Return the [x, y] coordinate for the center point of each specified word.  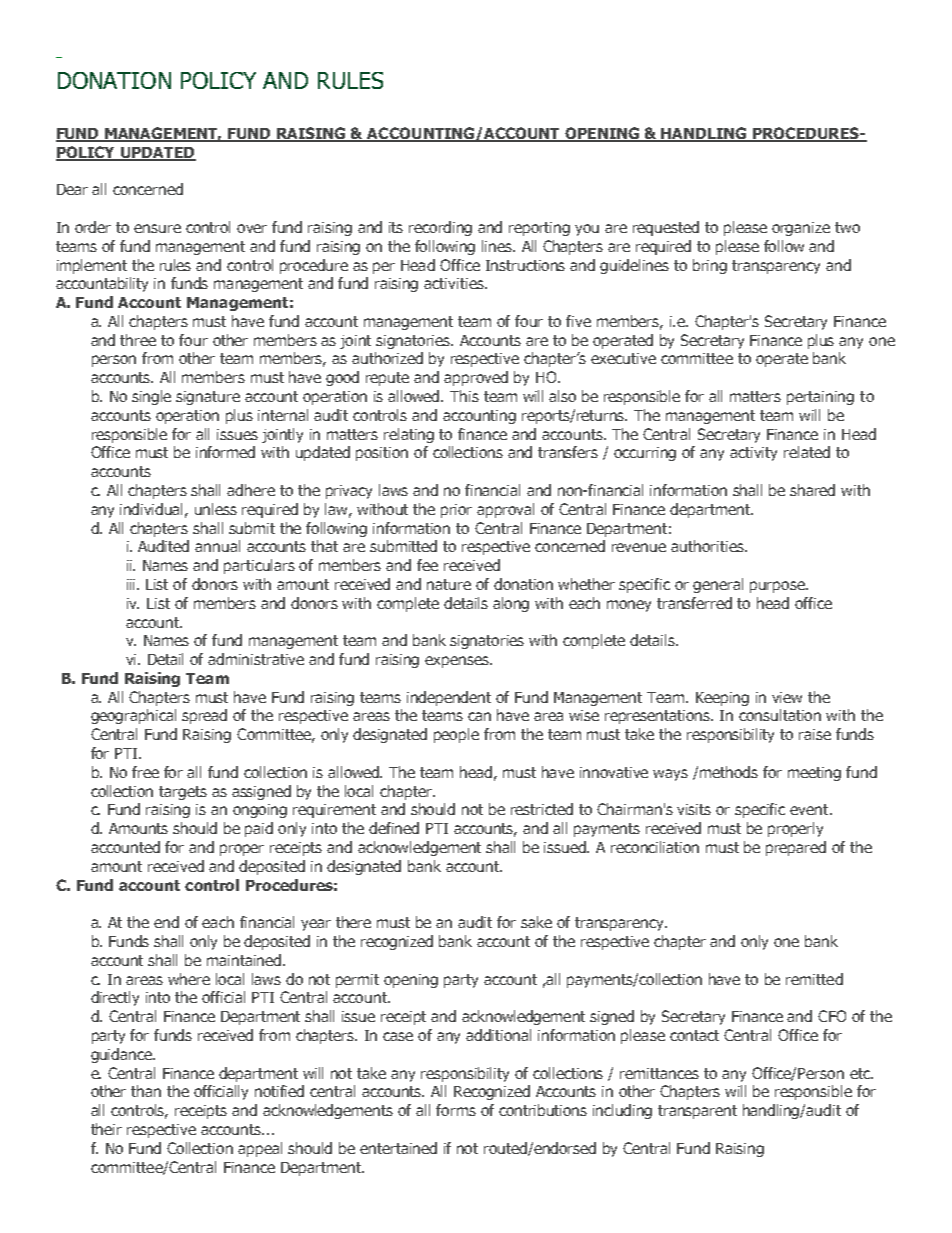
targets [183, 793]
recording [440, 228]
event [810, 809]
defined [394, 828]
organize [801, 229]
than [146, 1091]
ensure [157, 228]
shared [812, 490]
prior [456, 511]
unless [216, 509]
